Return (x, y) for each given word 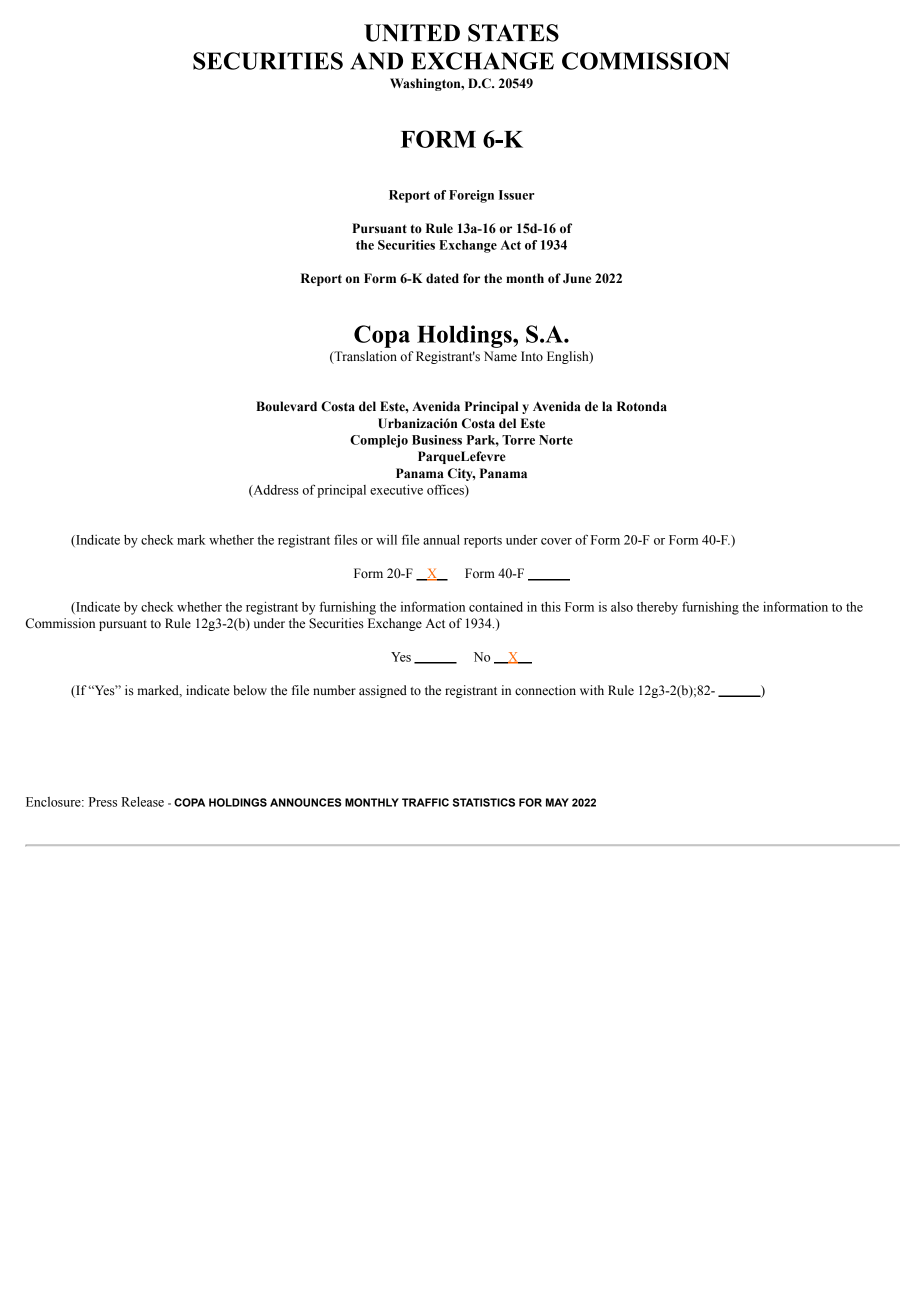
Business (437, 440)
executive (396, 489)
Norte (556, 440)
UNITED (412, 33)
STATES (513, 33)
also (622, 607)
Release (142, 802)
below (250, 690)
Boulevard (286, 406)
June (577, 278)
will (386, 540)
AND (376, 61)
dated (442, 278)
